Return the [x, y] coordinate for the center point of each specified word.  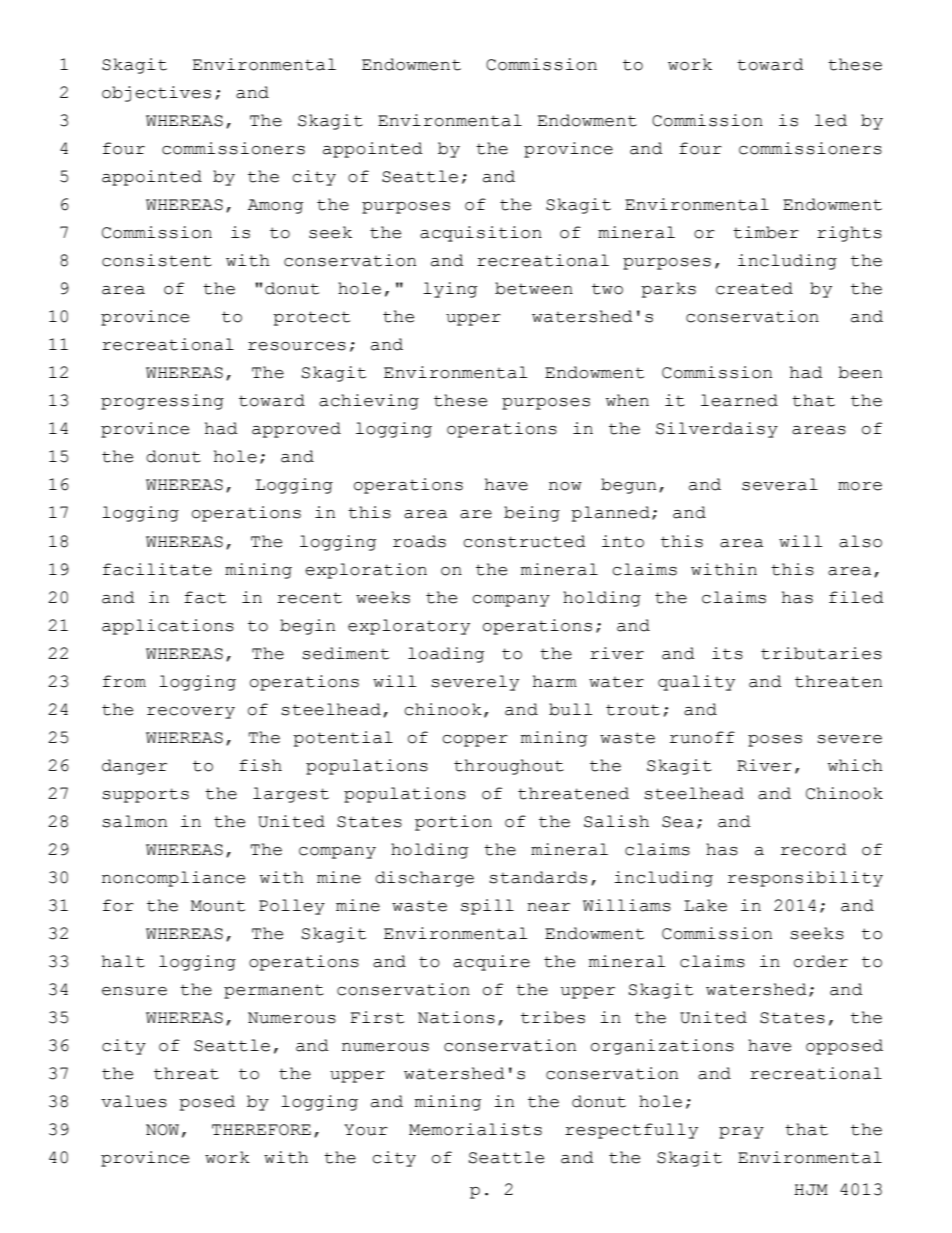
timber [766, 232]
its [727, 653]
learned [739, 400]
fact [205, 597]
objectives [156, 94]
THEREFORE [261, 1130]
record [814, 849]
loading [446, 655]
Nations [456, 1017]
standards [538, 877]
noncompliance [173, 879]
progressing [162, 402]
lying [450, 290]
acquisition [481, 234]
